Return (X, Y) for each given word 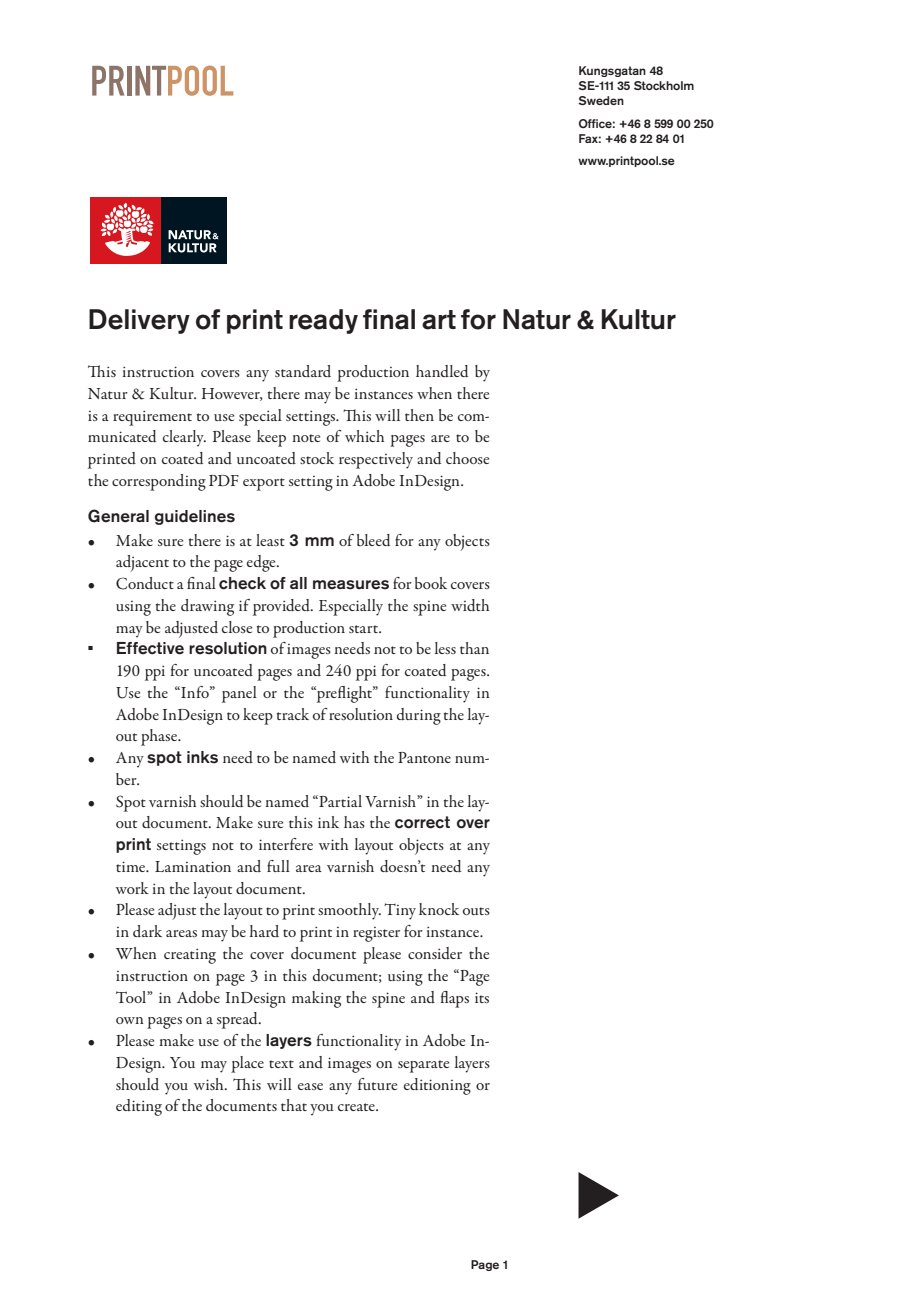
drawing (207, 607)
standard (303, 371)
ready (323, 321)
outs (476, 911)
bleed (373, 540)
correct (422, 822)
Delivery (139, 321)
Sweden (601, 100)
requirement (152, 418)
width (470, 605)
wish (210, 1084)
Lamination (193, 866)
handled (442, 371)
